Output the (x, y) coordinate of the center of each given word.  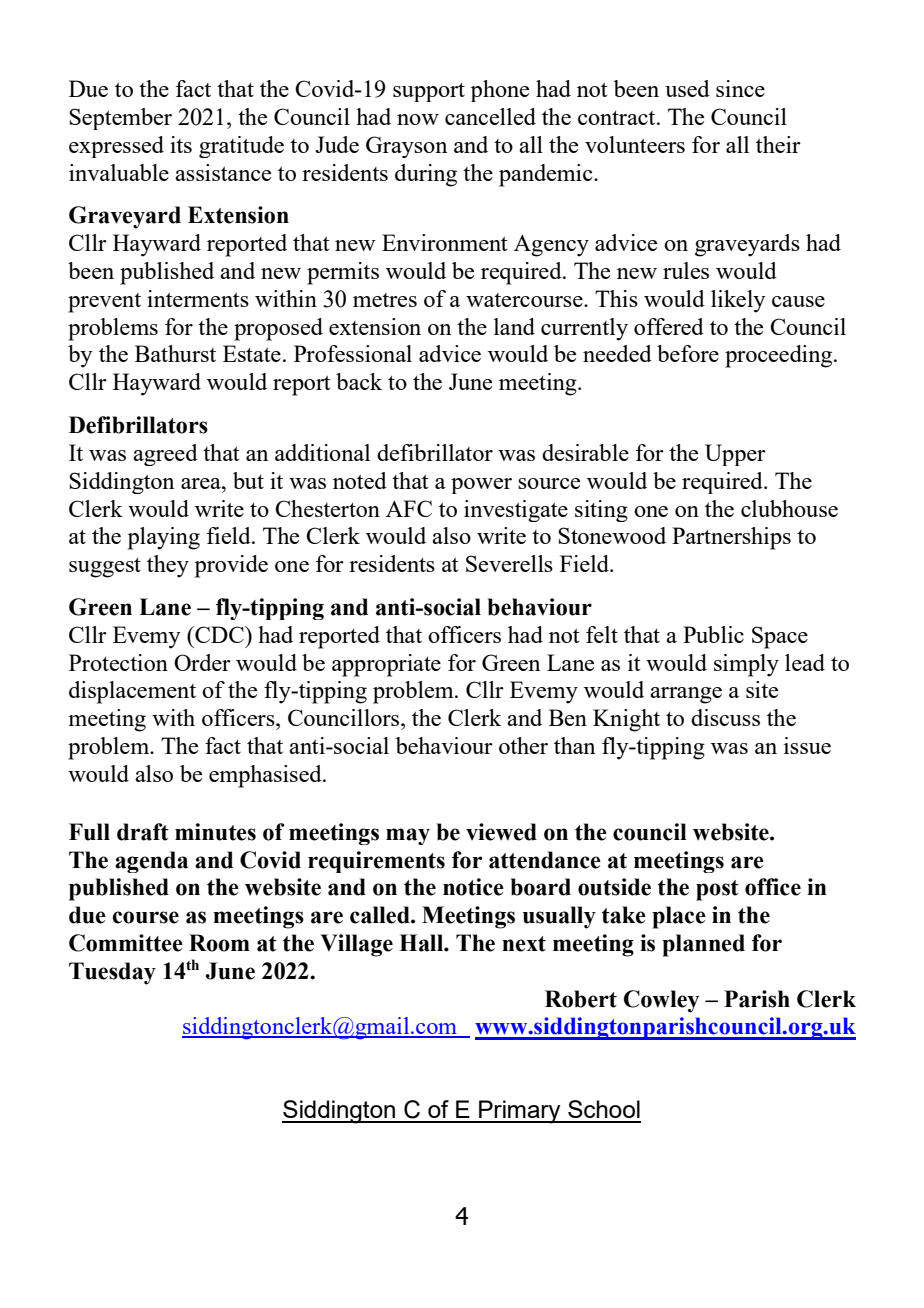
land (514, 326)
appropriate (386, 665)
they (168, 566)
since (740, 88)
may (408, 836)
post (717, 890)
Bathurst (175, 353)
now (418, 119)
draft (143, 832)
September (120, 119)
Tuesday (112, 973)
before (688, 353)
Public (713, 634)
